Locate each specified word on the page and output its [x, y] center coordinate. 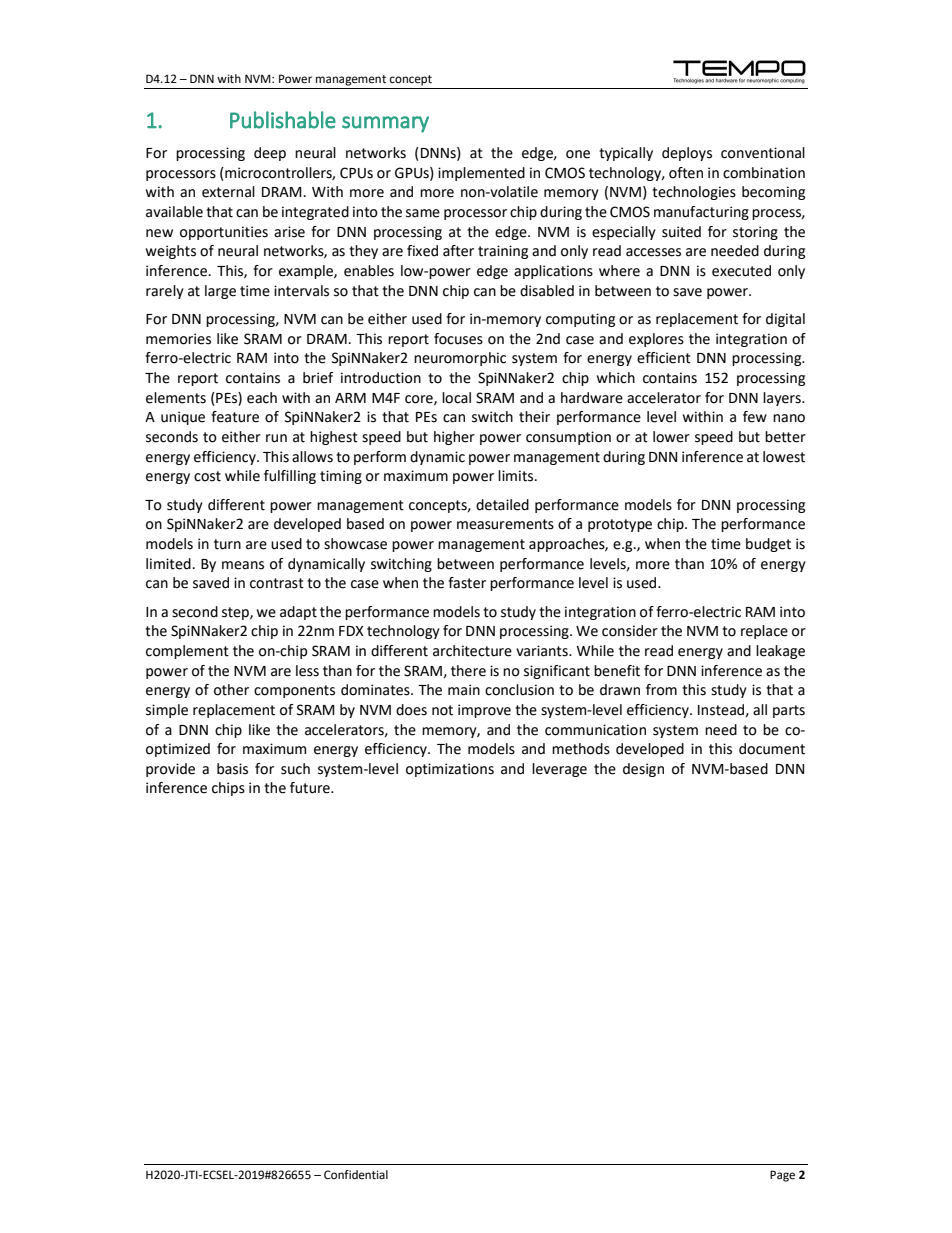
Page [782, 1176]
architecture [472, 651]
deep [270, 154]
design [643, 770]
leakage [780, 652]
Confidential [356, 1174]
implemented [481, 174]
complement [187, 652]
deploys [687, 154]
